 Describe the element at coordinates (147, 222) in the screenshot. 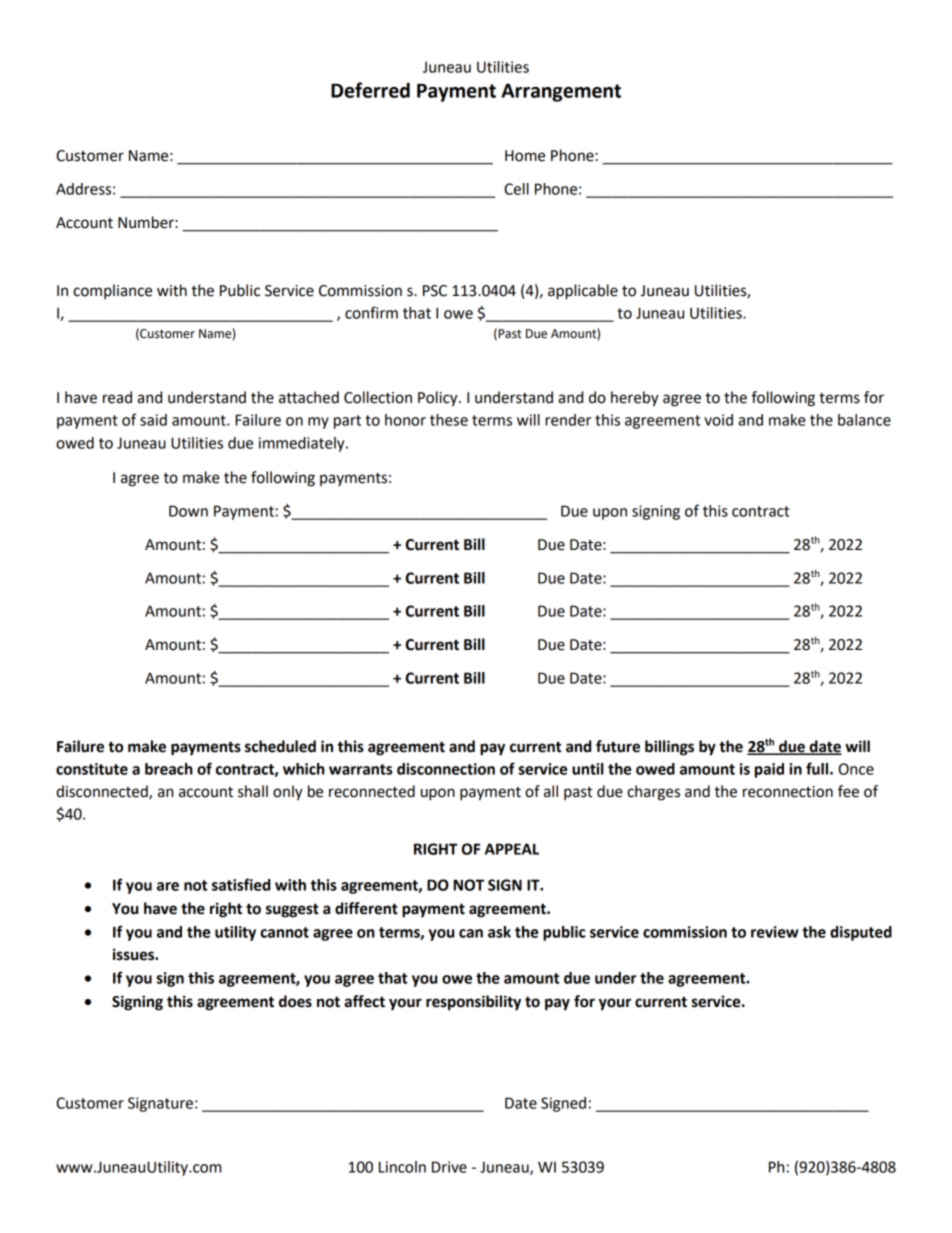

I see `Number` at that location.
